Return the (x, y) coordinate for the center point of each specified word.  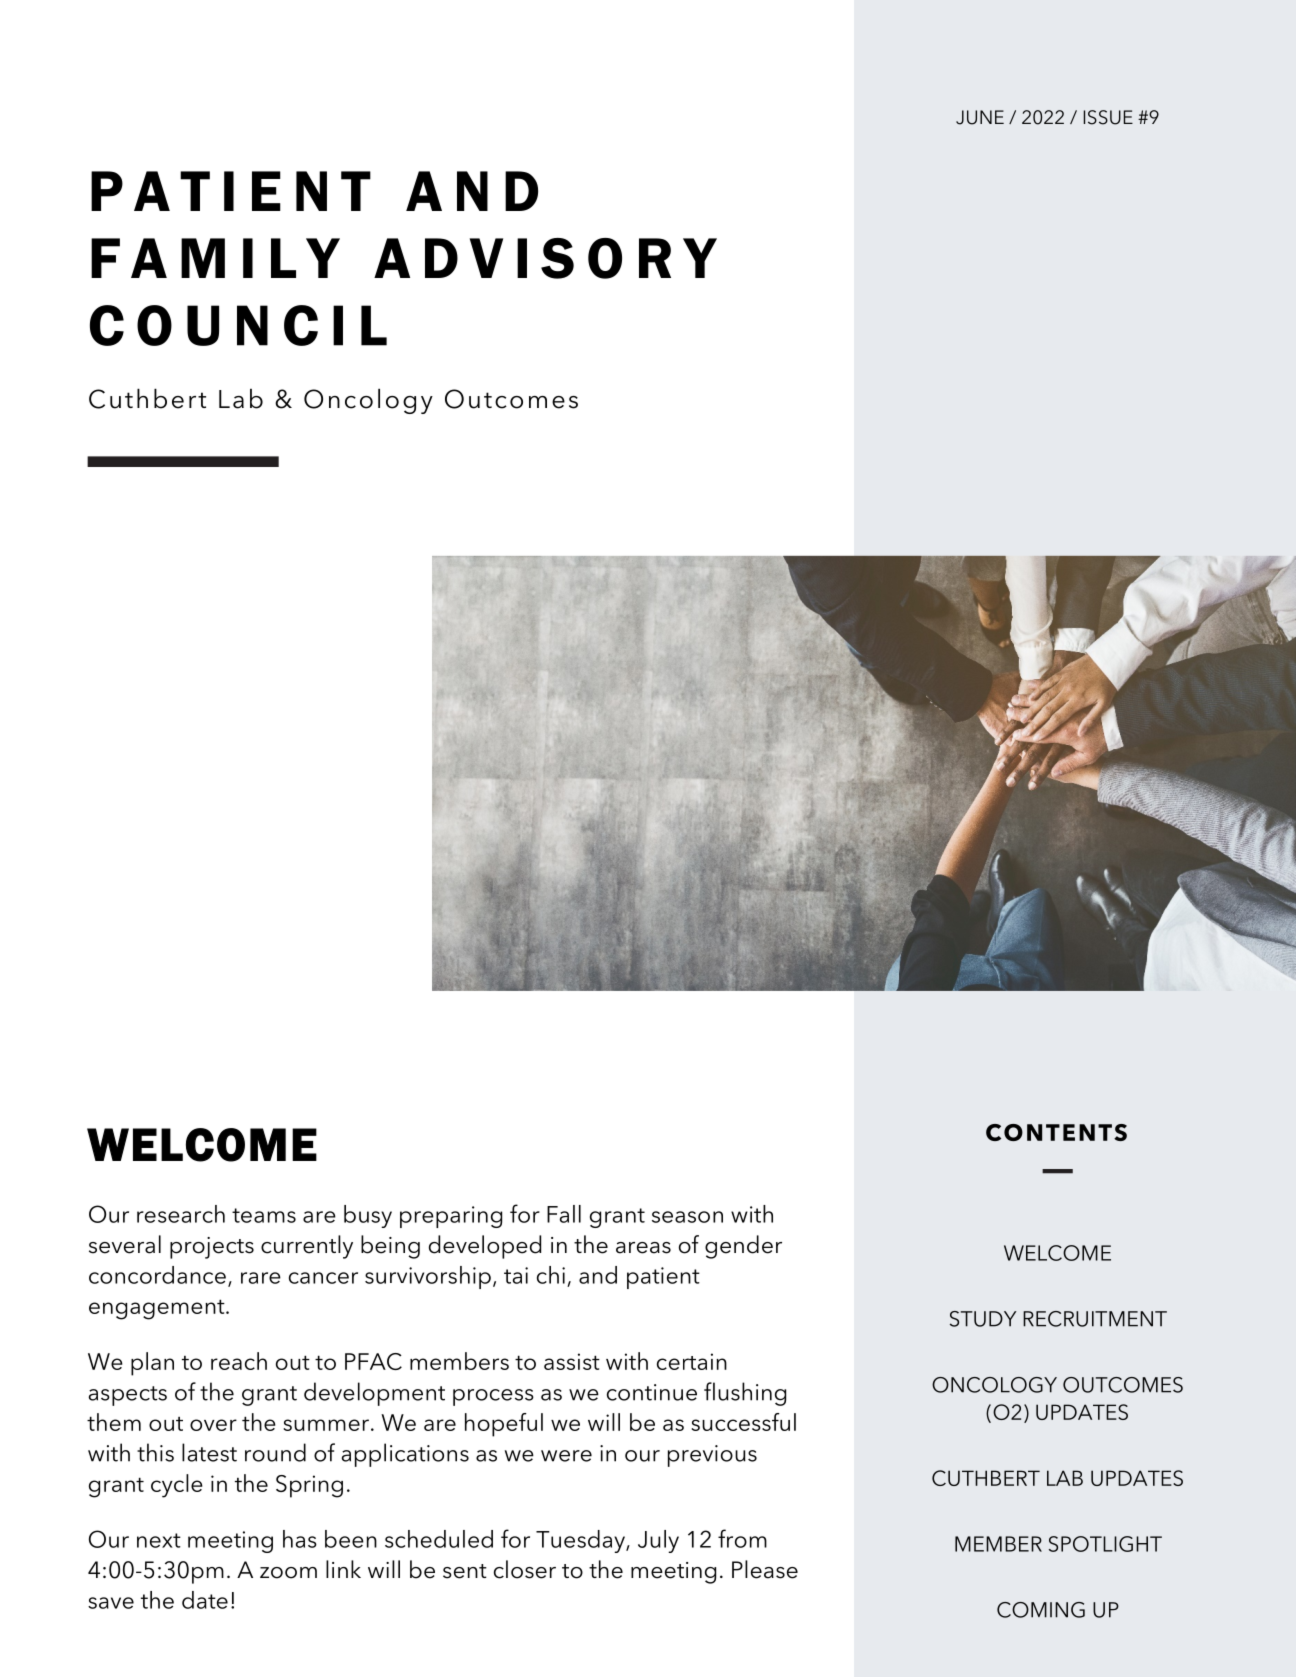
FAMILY (215, 258)
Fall (564, 1214)
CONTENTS (1056, 1132)
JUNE (980, 117)
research (181, 1214)
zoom (288, 1573)
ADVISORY (545, 258)
